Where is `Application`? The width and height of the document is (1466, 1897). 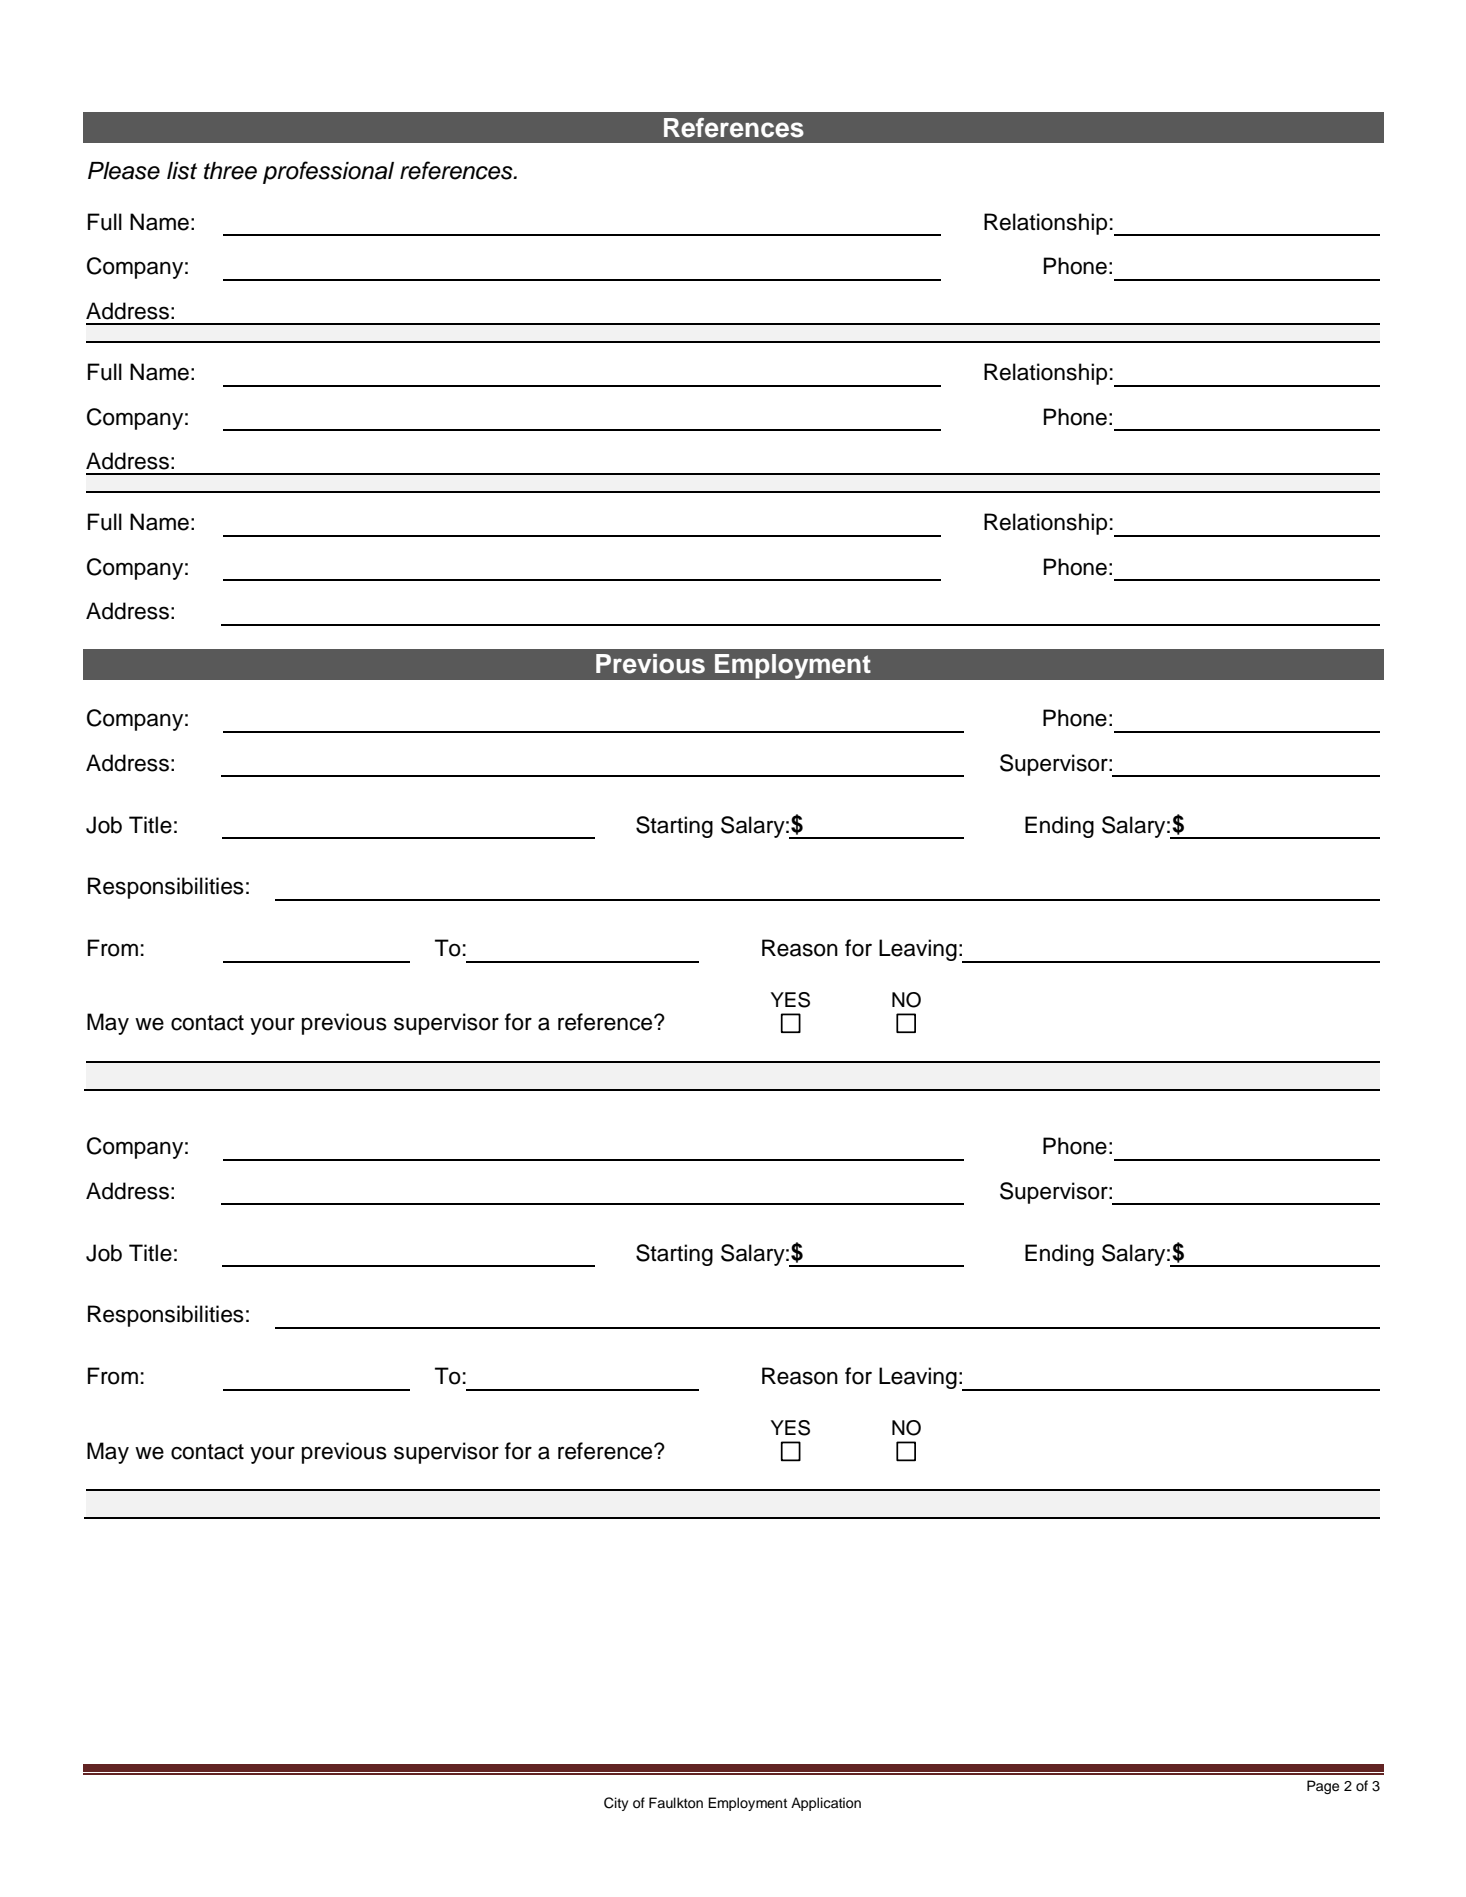
Application is located at coordinates (826, 1804).
